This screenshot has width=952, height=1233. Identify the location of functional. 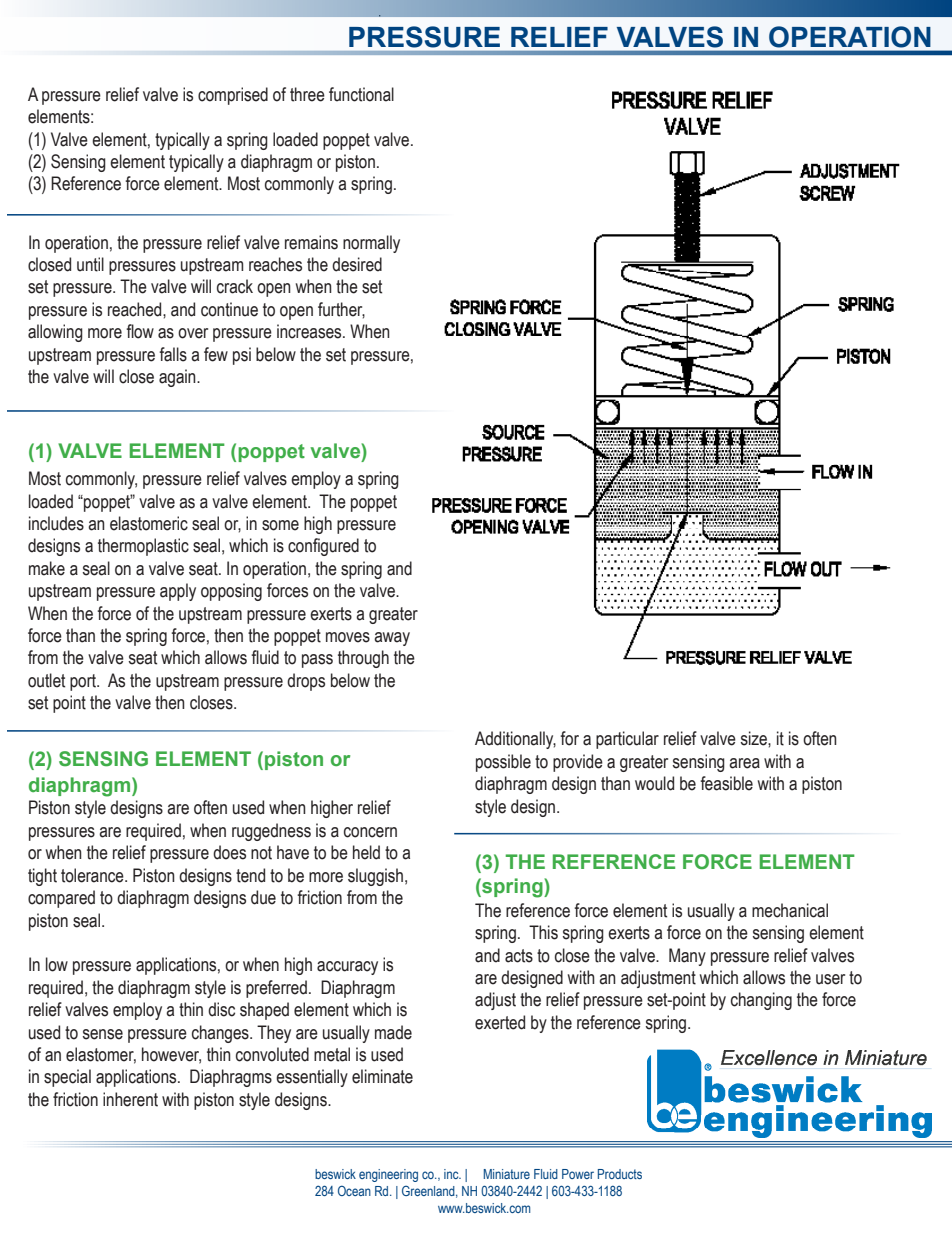
(361, 94).
